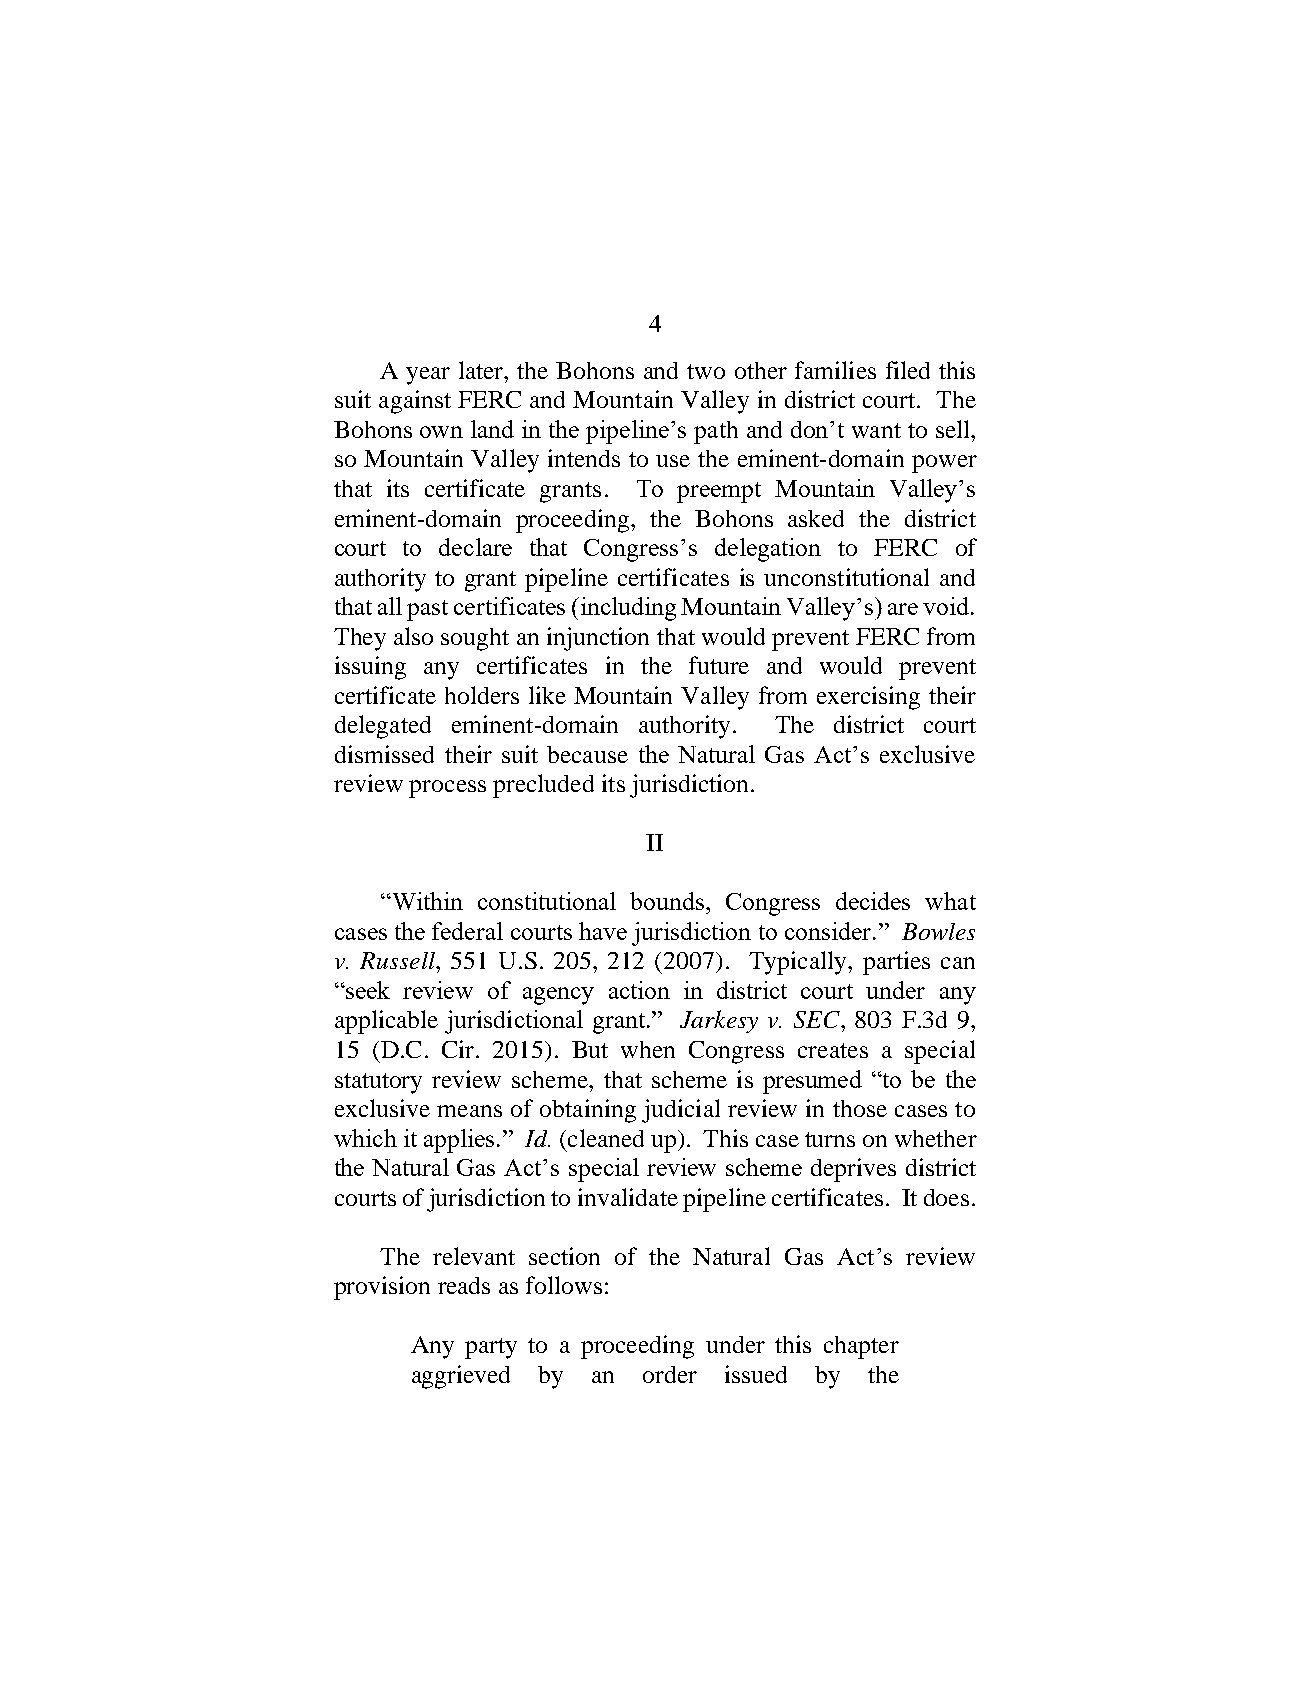  Describe the element at coordinates (876, 430) in the screenshot. I see `want` at that location.
